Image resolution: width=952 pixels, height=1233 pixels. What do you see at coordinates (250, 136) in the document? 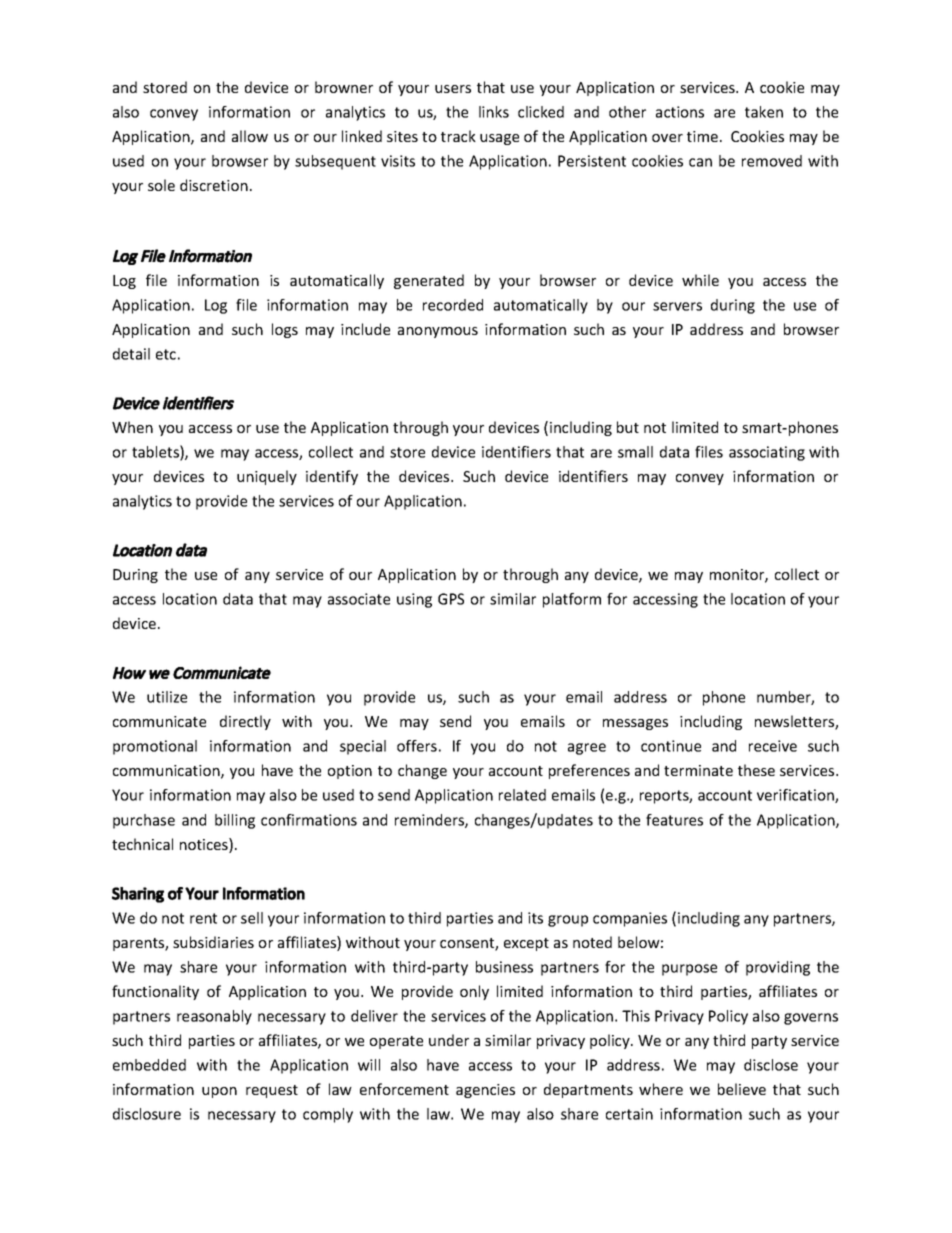
I see `allow` at bounding box center [250, 136].
